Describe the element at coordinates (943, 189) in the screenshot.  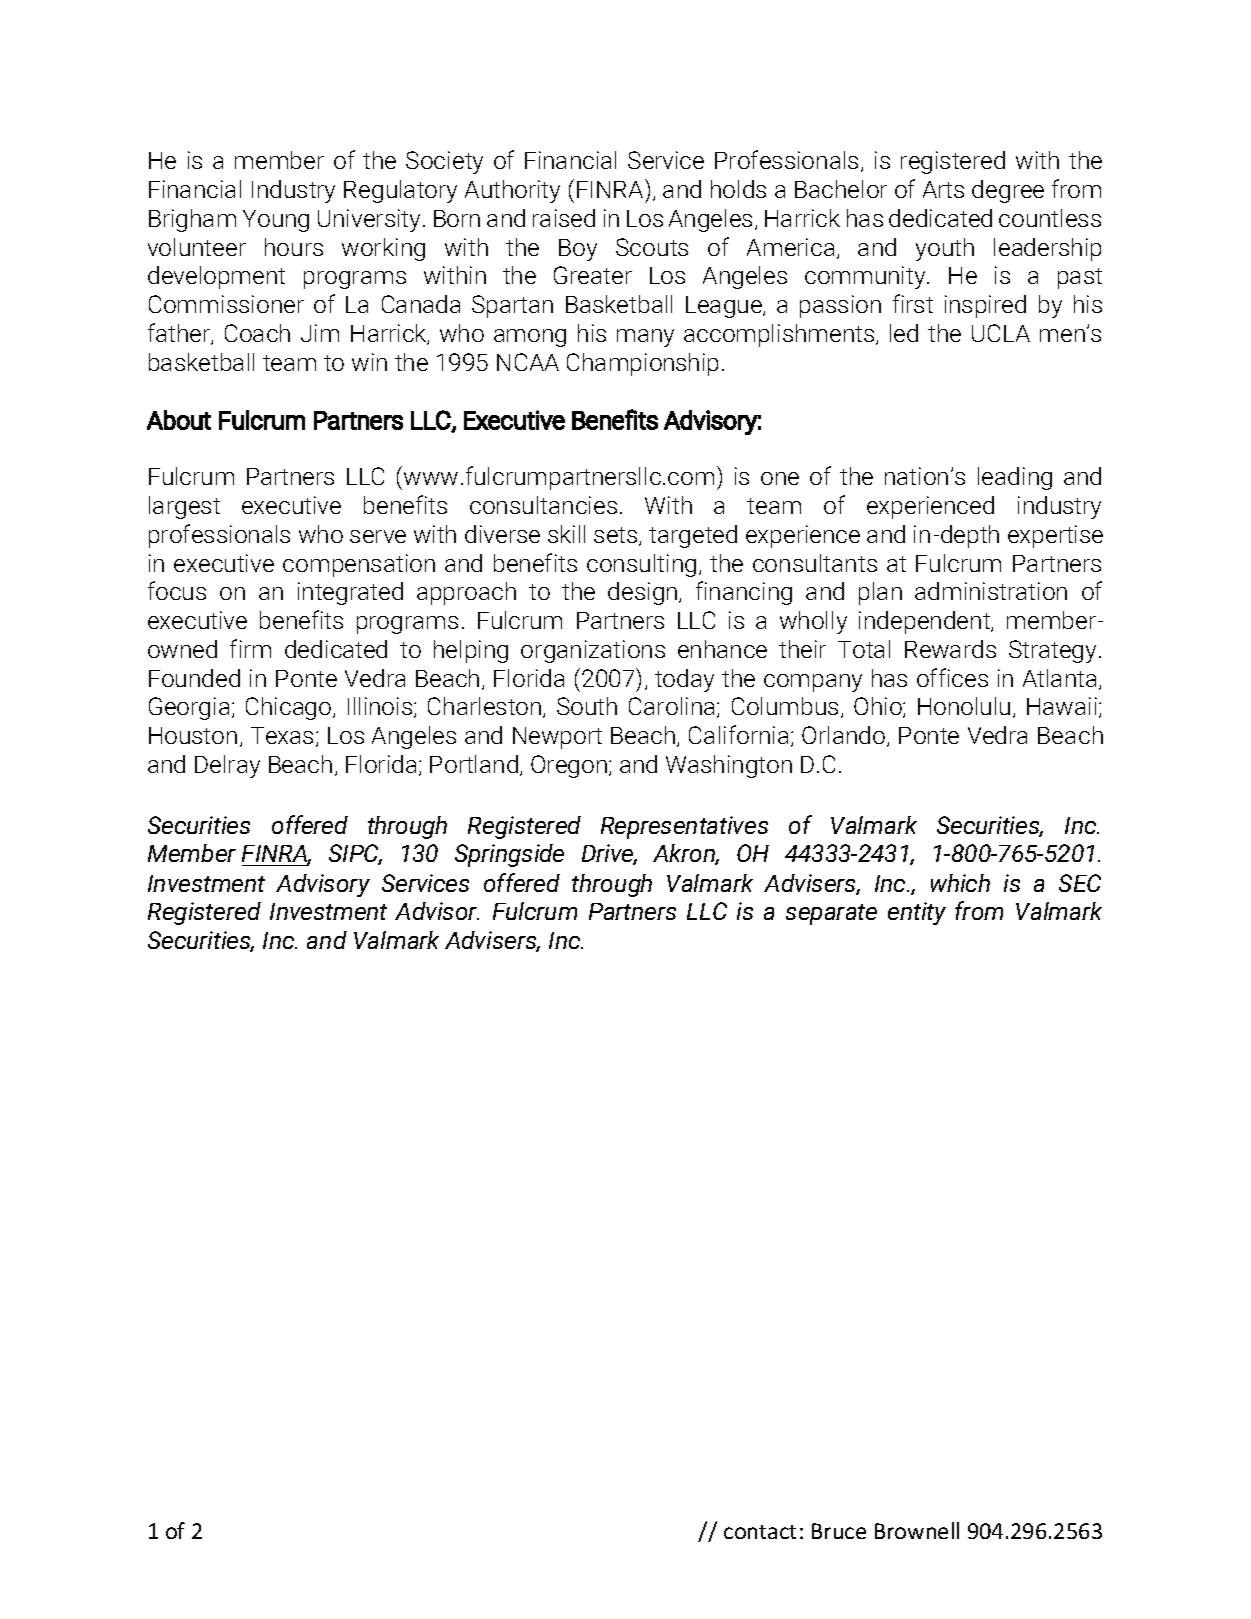
I see `Arts` at that location.
